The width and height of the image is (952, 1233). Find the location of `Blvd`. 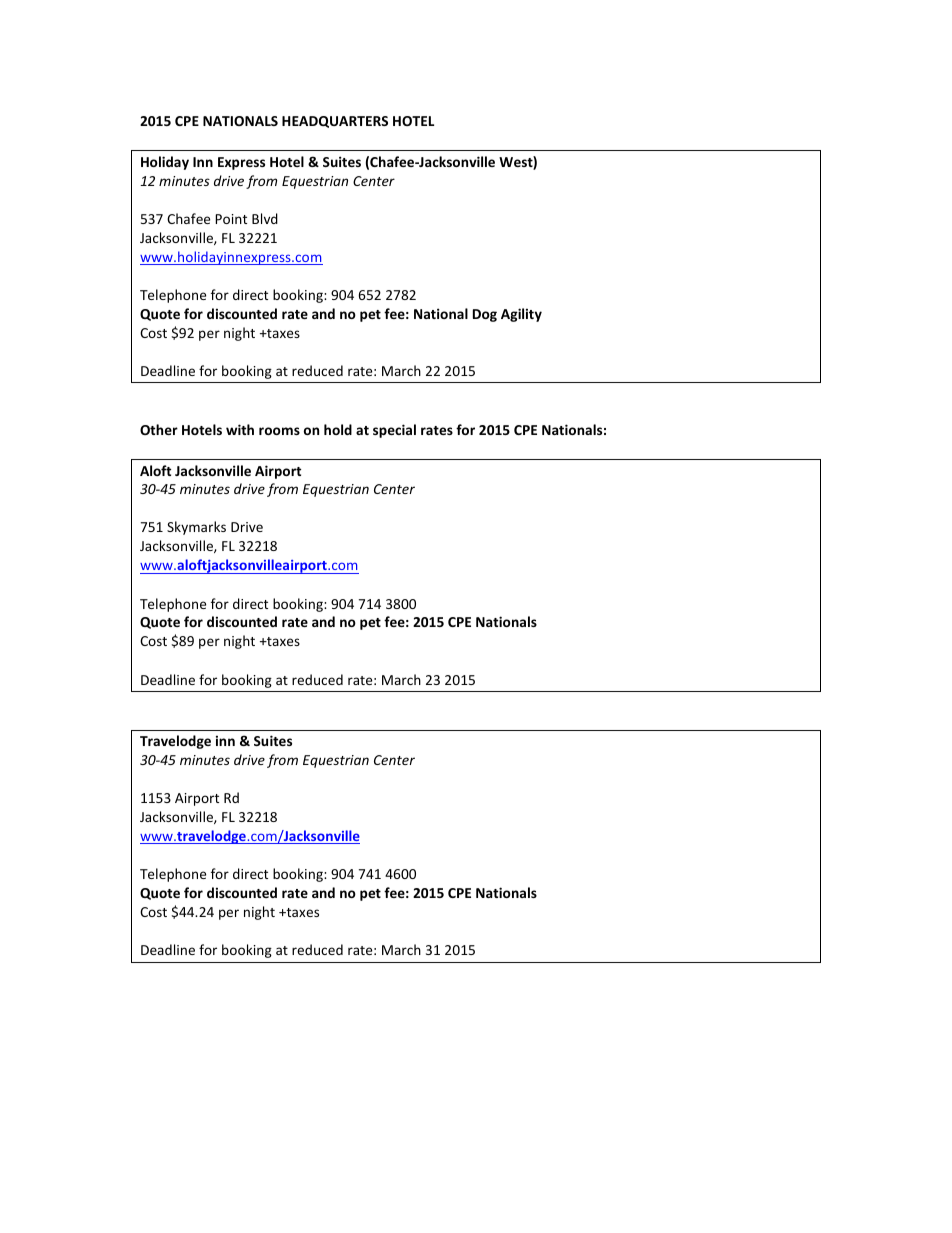

Blvd is located at coordinates (265, 218).
